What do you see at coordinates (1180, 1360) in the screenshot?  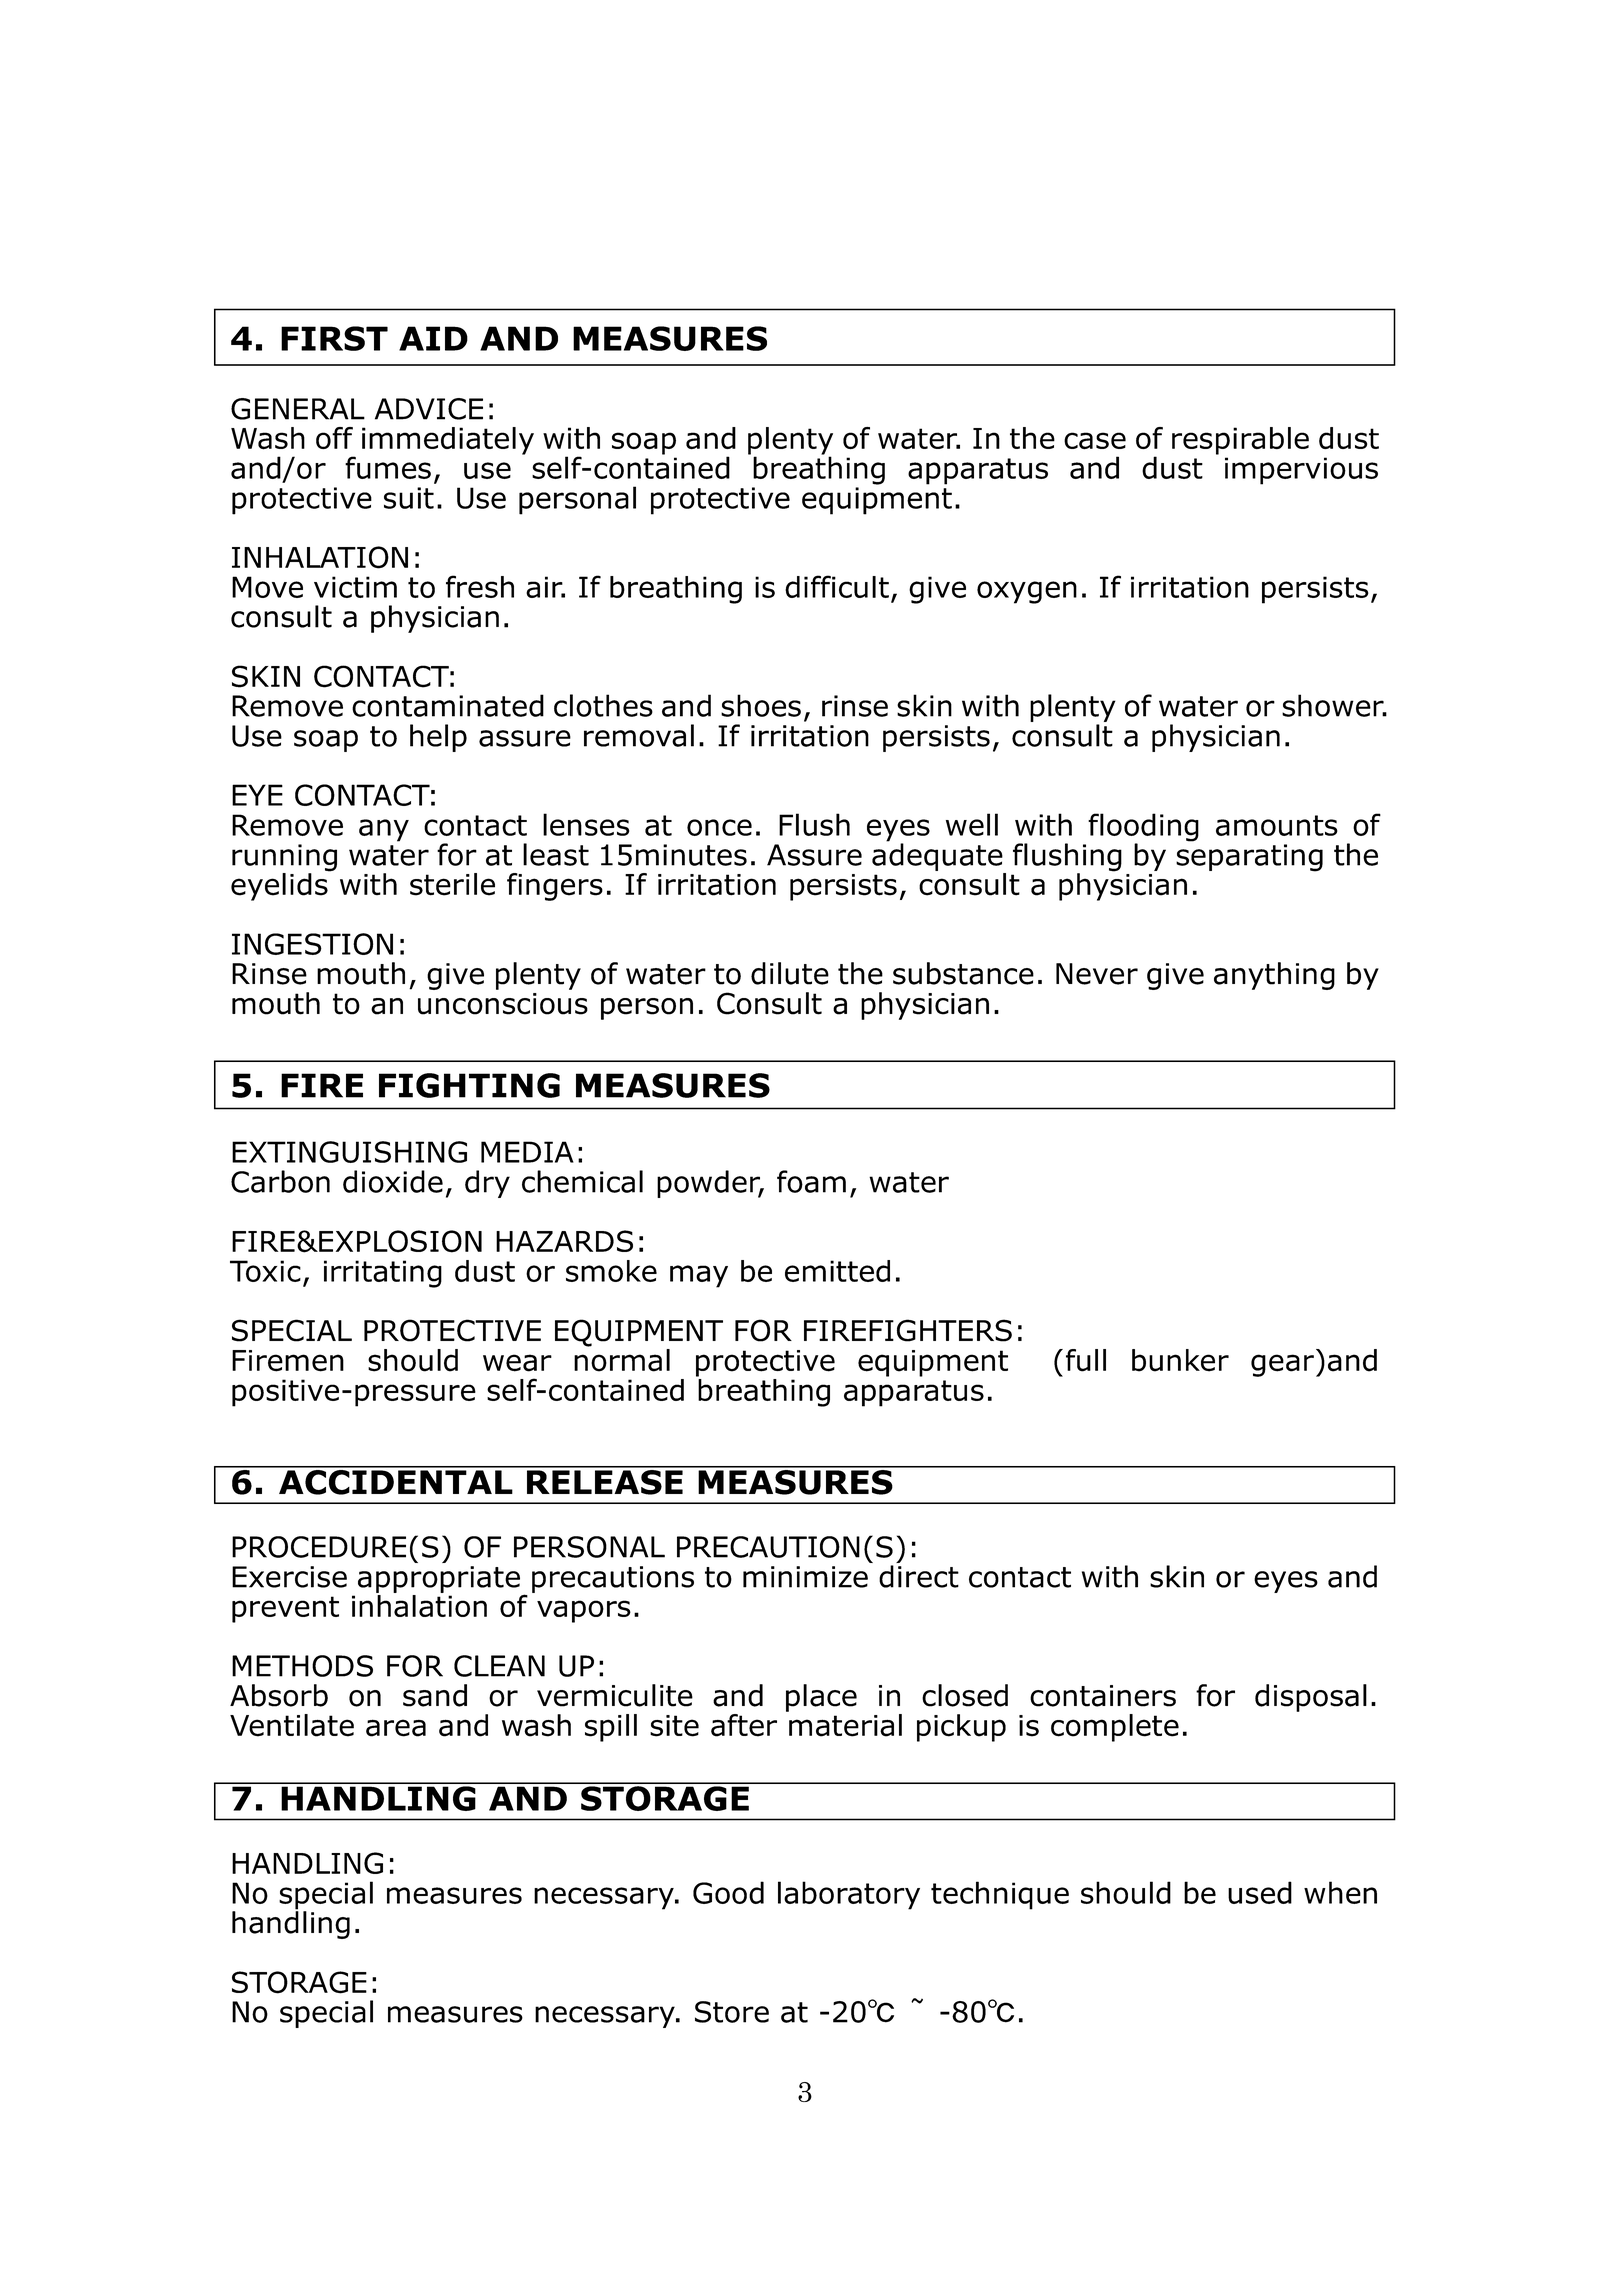 I see `bunker` at bounding box center [1180, 1360].
